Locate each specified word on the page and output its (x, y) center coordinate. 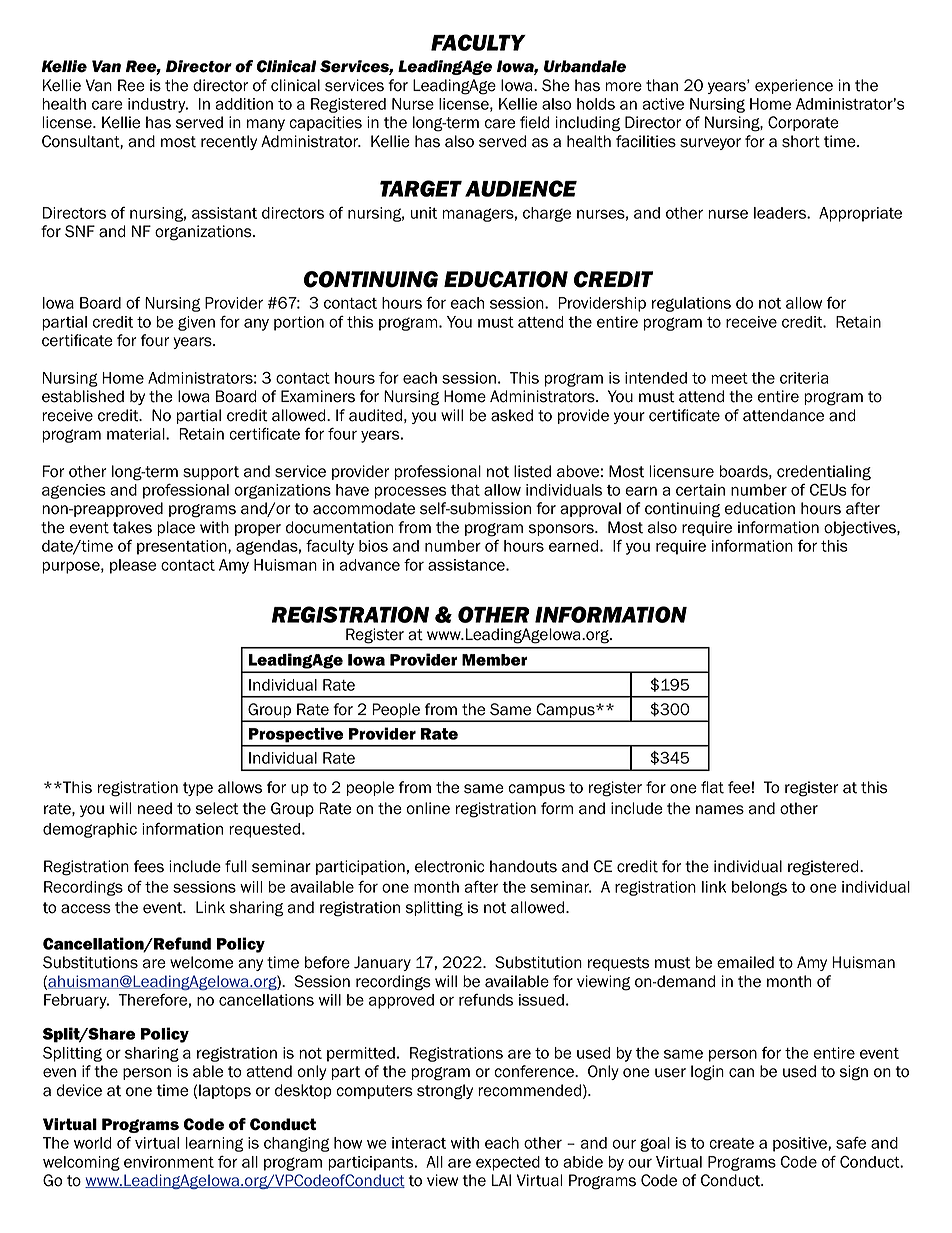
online (428, 808)
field (534, 122)
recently (229, 142)
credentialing (824, 473)
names (720, 810)
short (801, 141)
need (155, 808)
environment (169, 1162)
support (211, 473)
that (465, 490)
